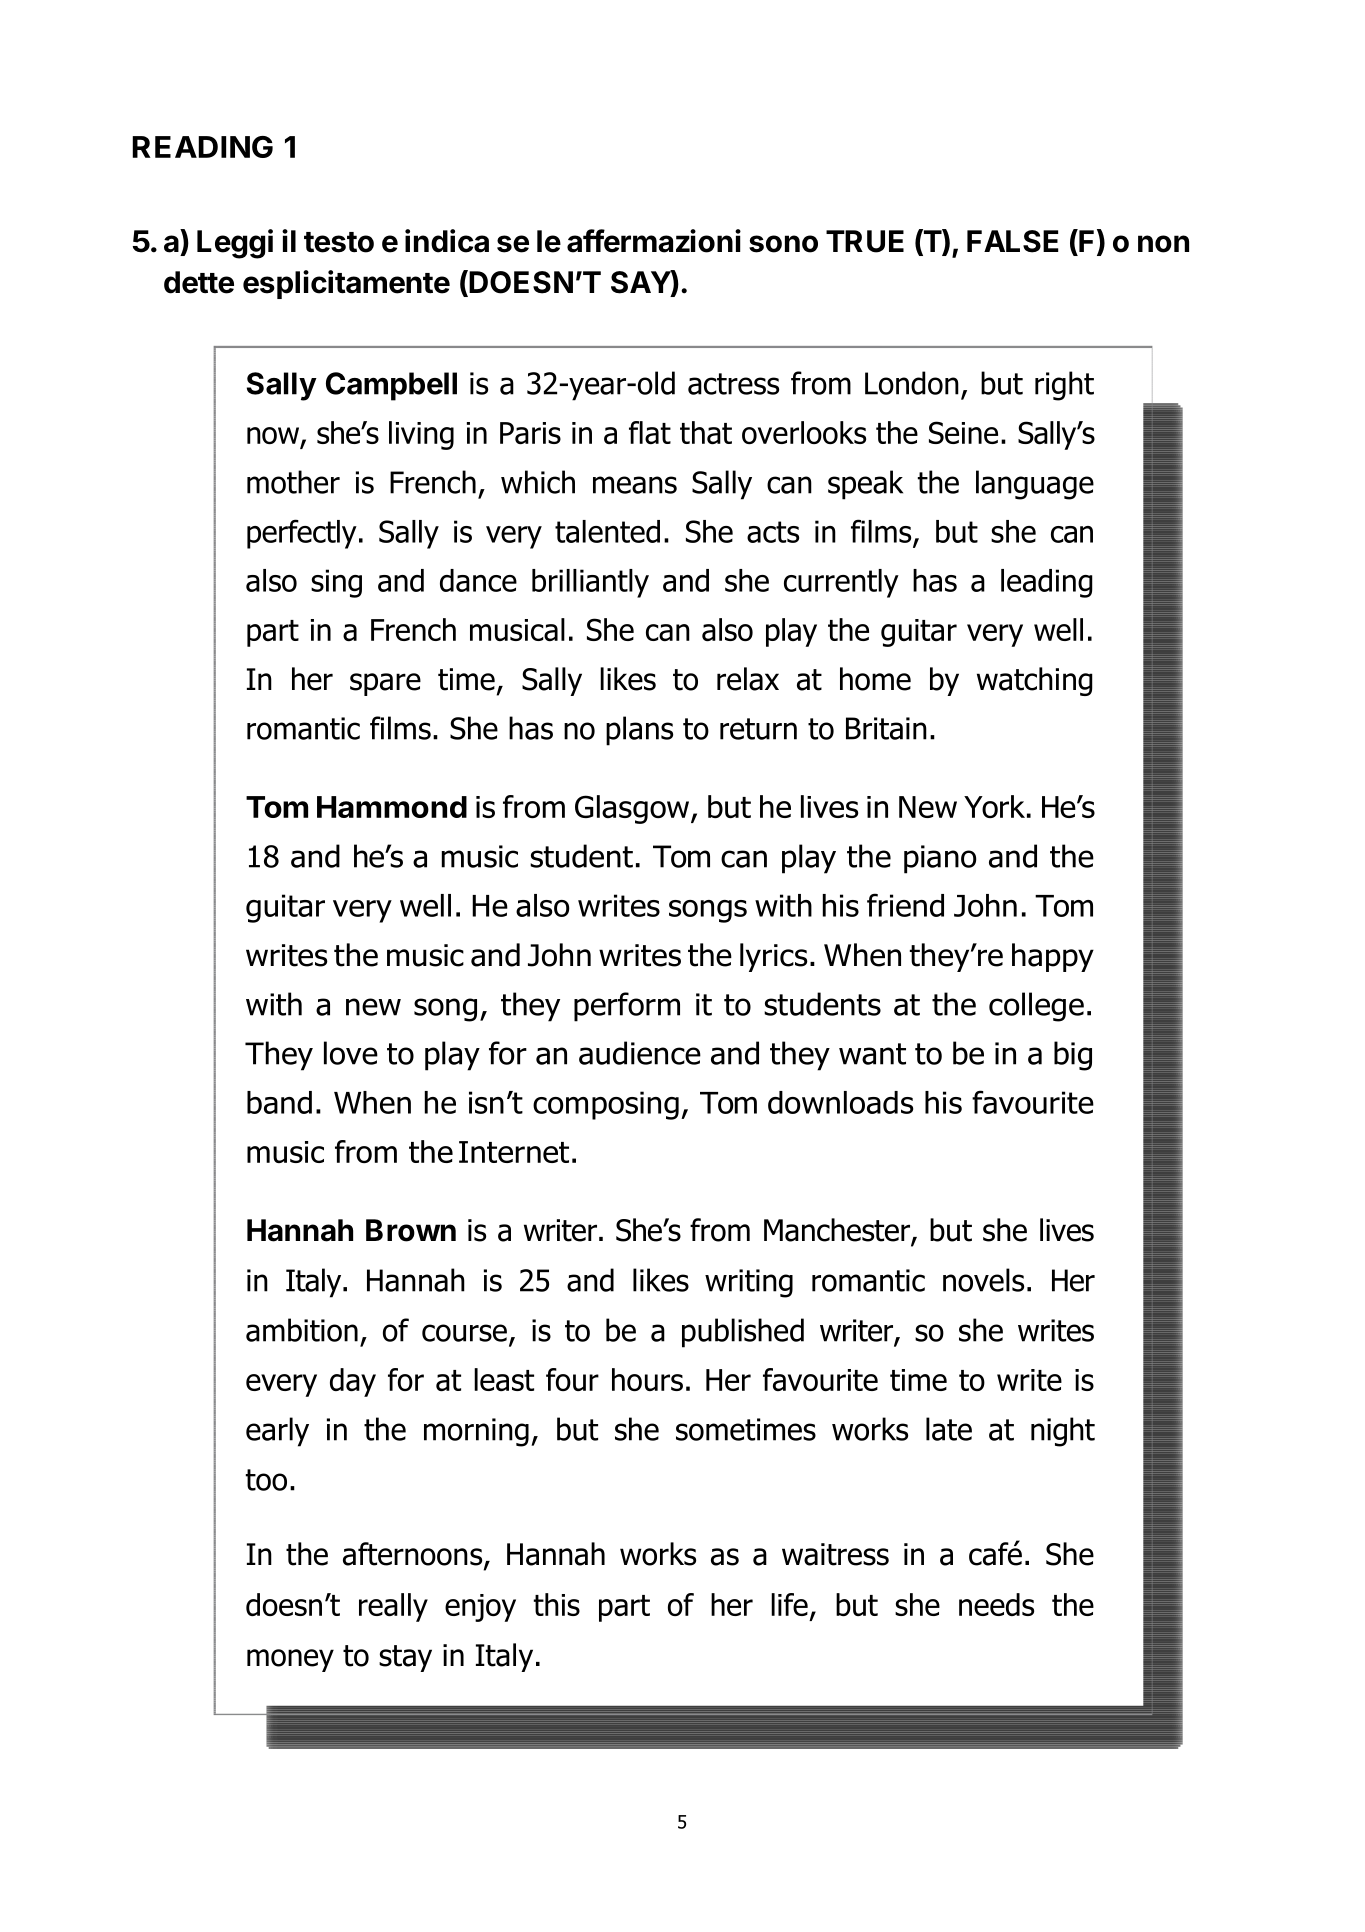 The width and height of the image is (1365, 1932). I want to click on testo, so click(339, 242).
